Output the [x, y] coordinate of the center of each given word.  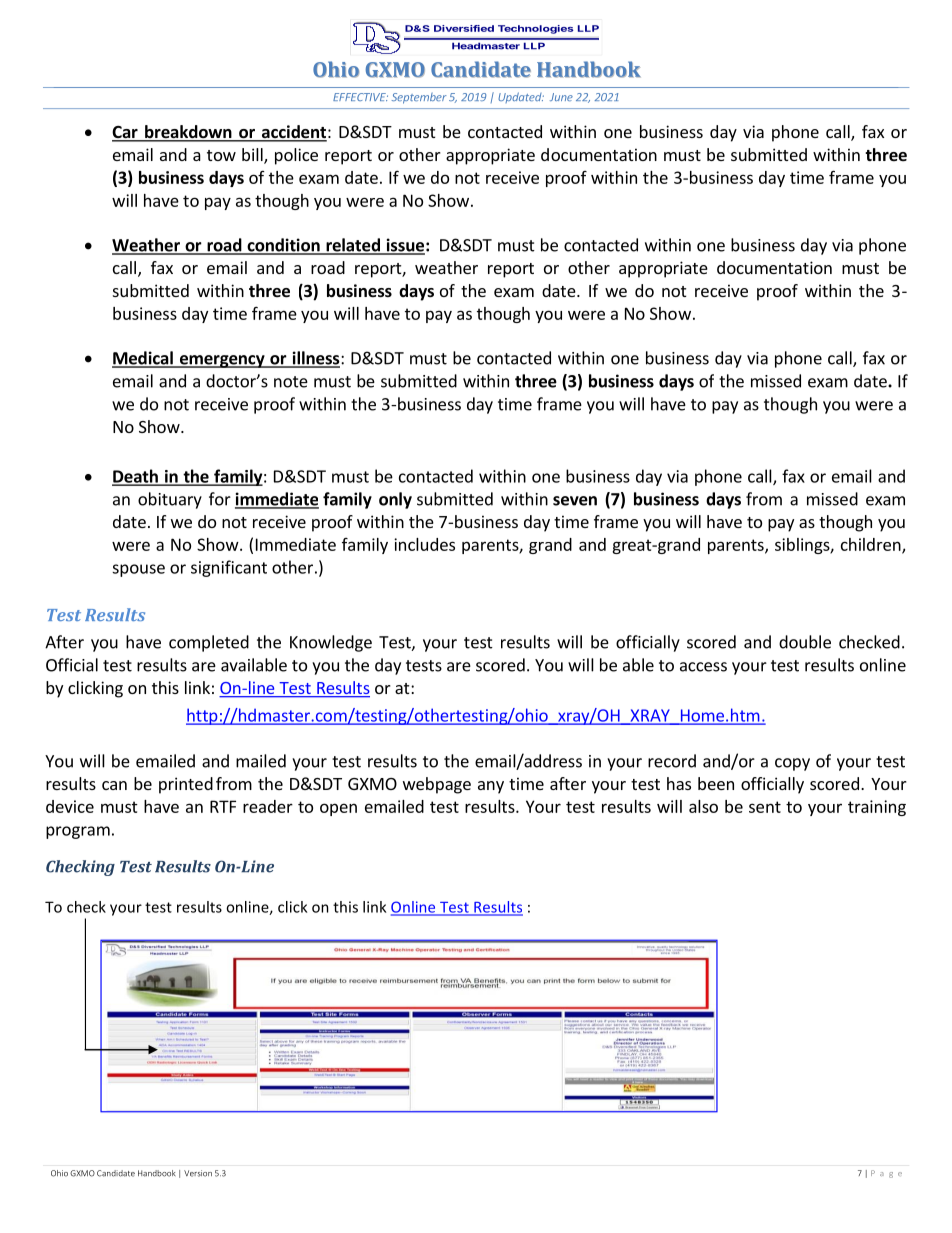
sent [765, 807]
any [491, 787]
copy [792, 764]
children [872, 545]
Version [198, 1173]
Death [136, 477]
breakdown [188, 133]
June [561, 97]
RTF [223, 806]
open [338, 809]
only [395, 500]
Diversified [464, 28]
